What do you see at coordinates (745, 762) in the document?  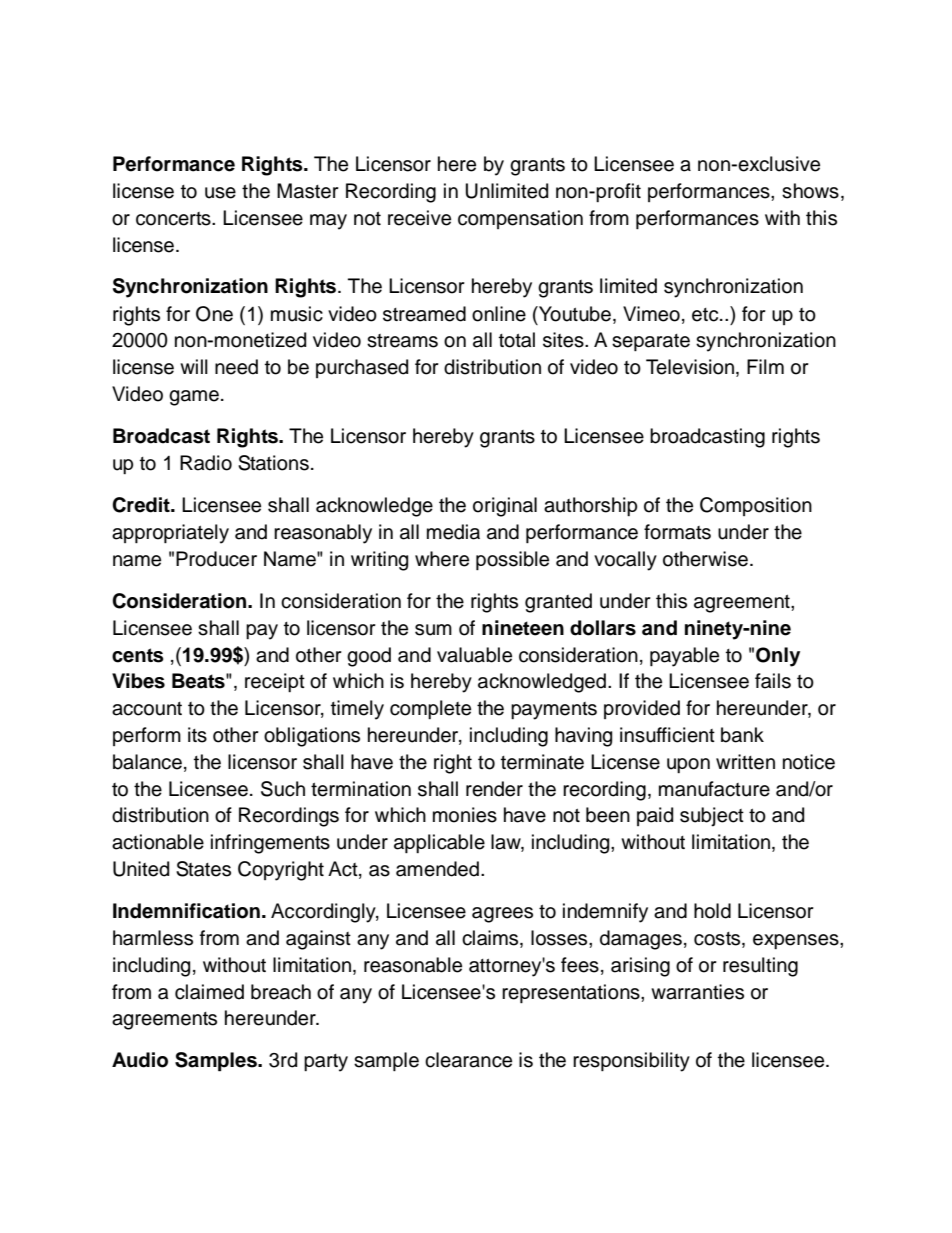 I see `written` at bounding box center [745, 762].
